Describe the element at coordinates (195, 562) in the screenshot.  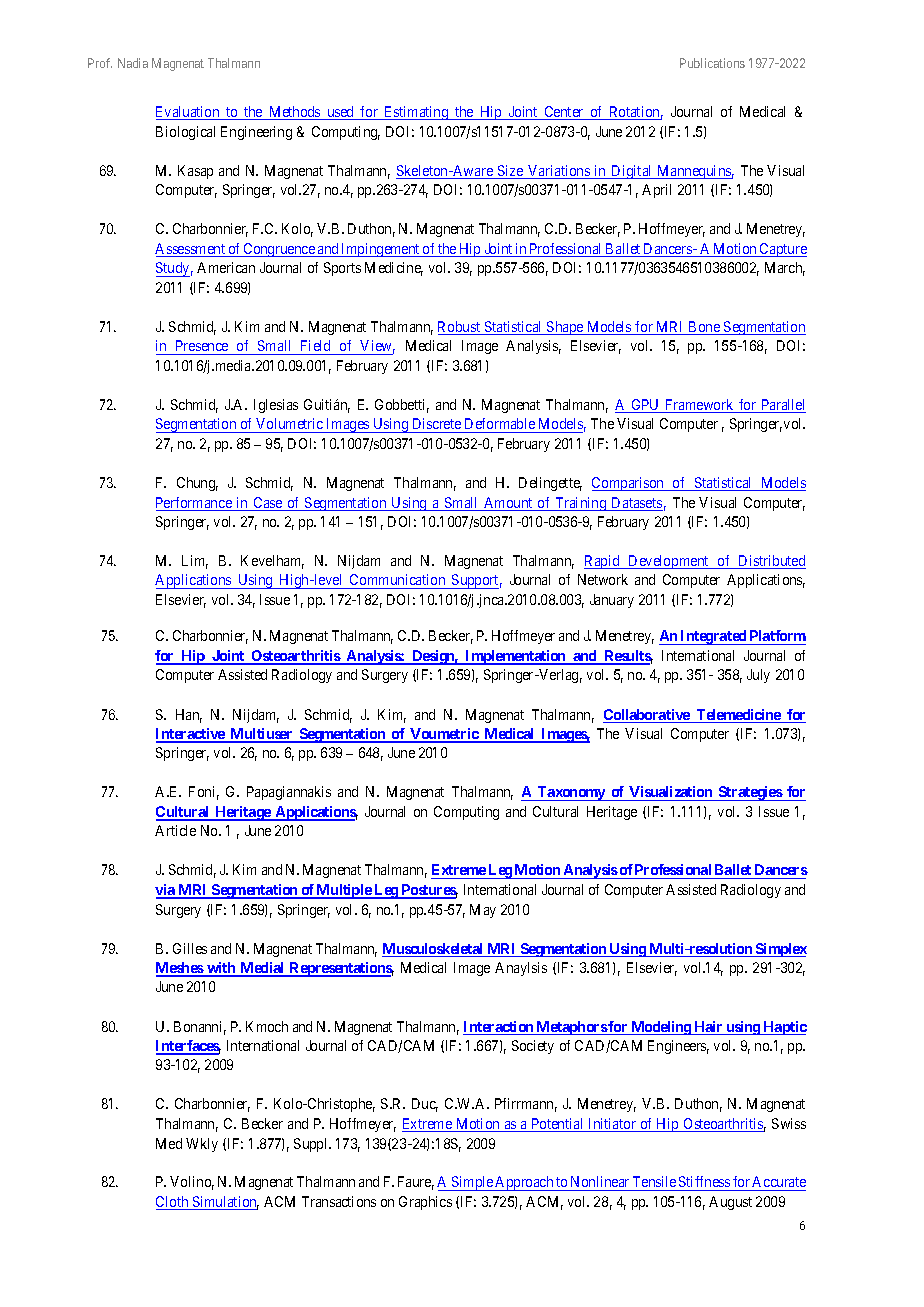
I see `Lim` at that location.
